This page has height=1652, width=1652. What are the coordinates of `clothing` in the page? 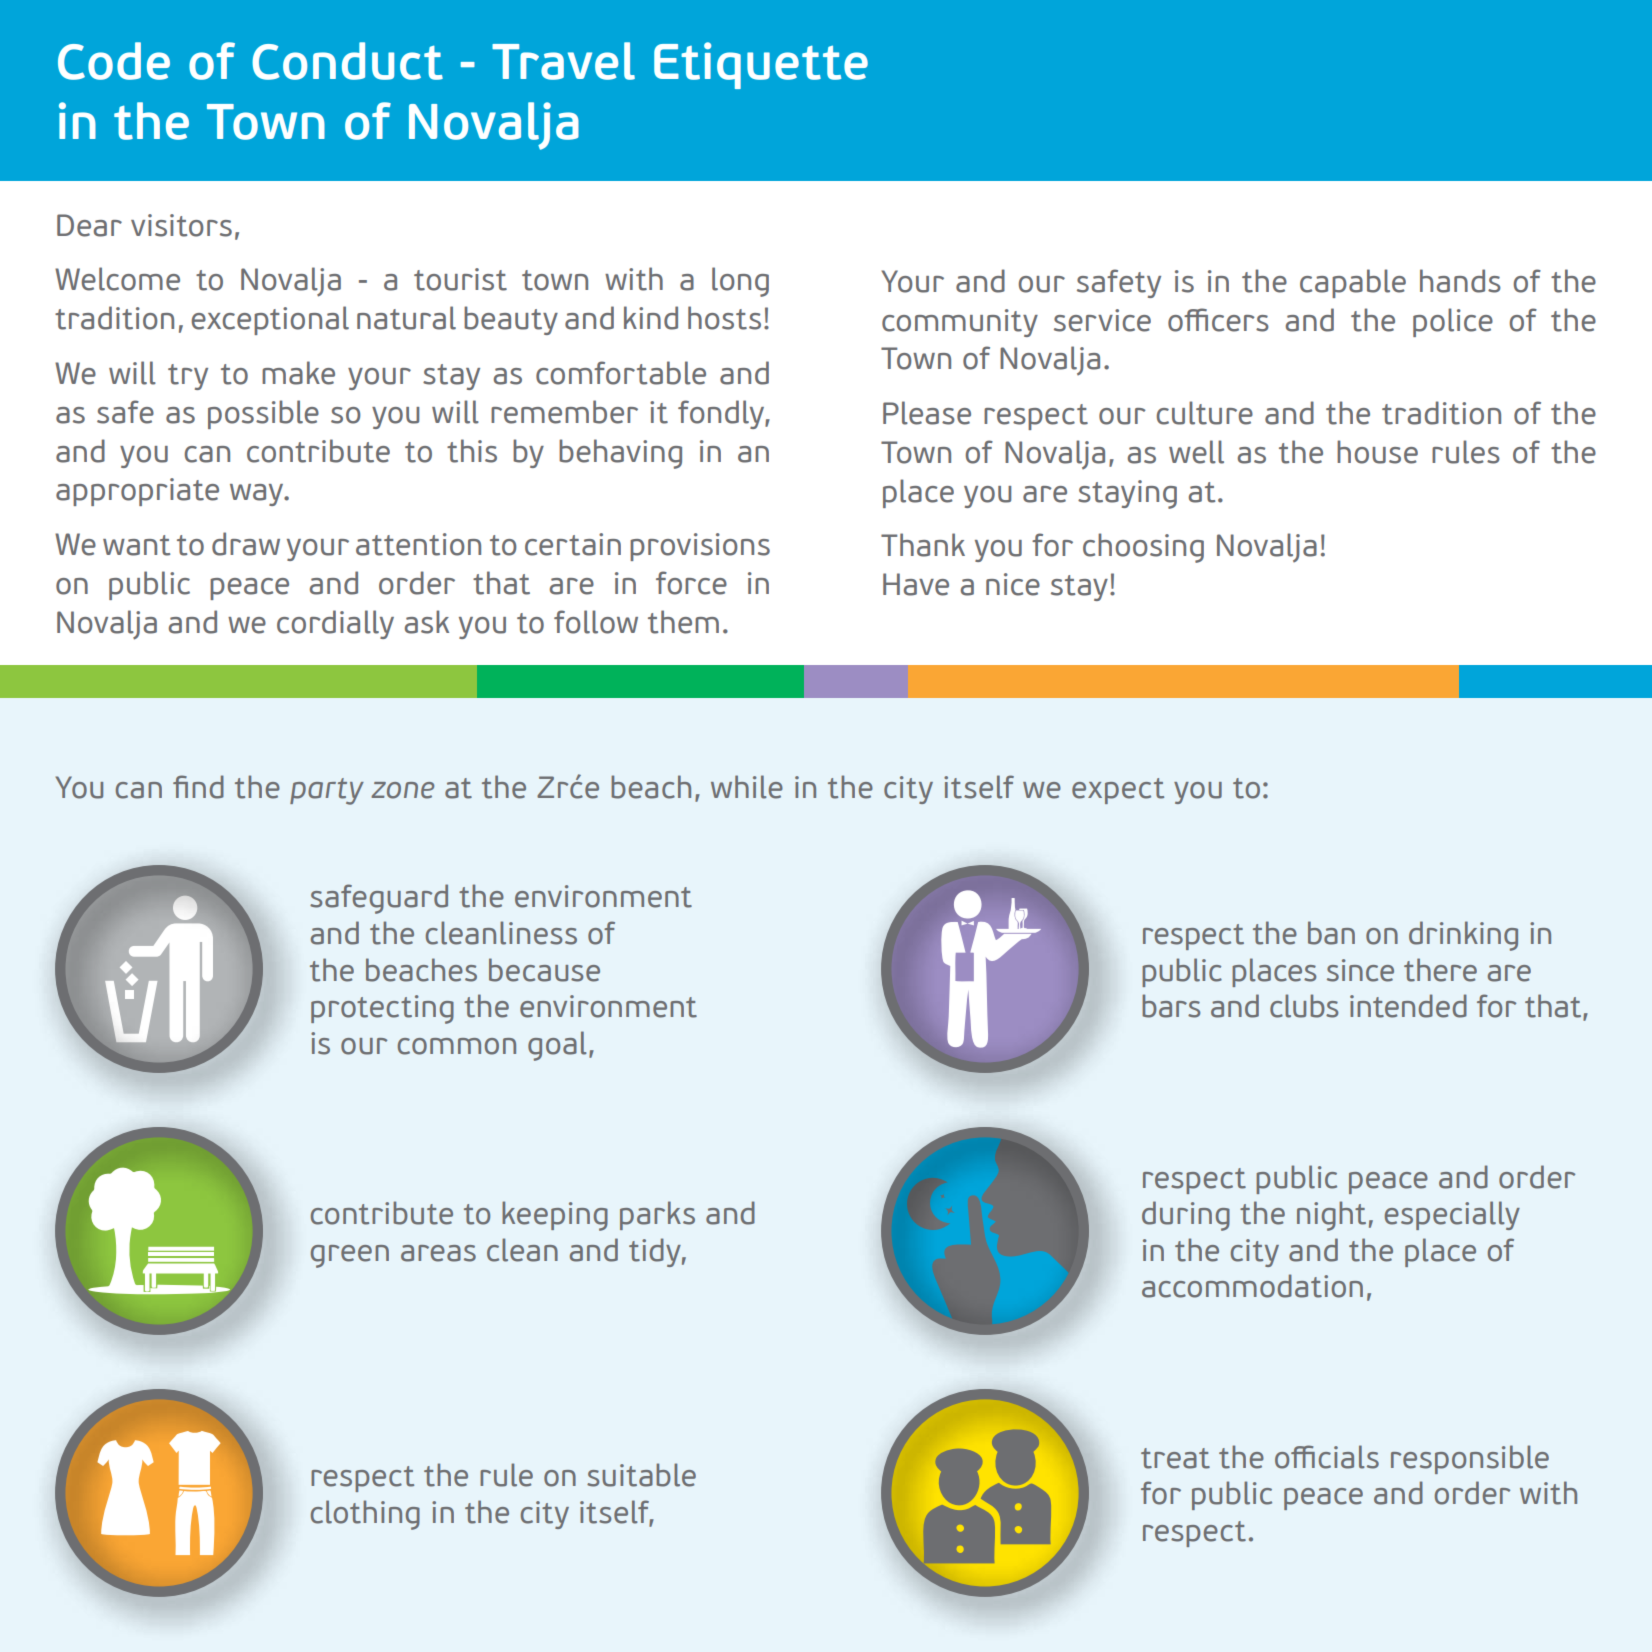 It's located at (365, 1515).
